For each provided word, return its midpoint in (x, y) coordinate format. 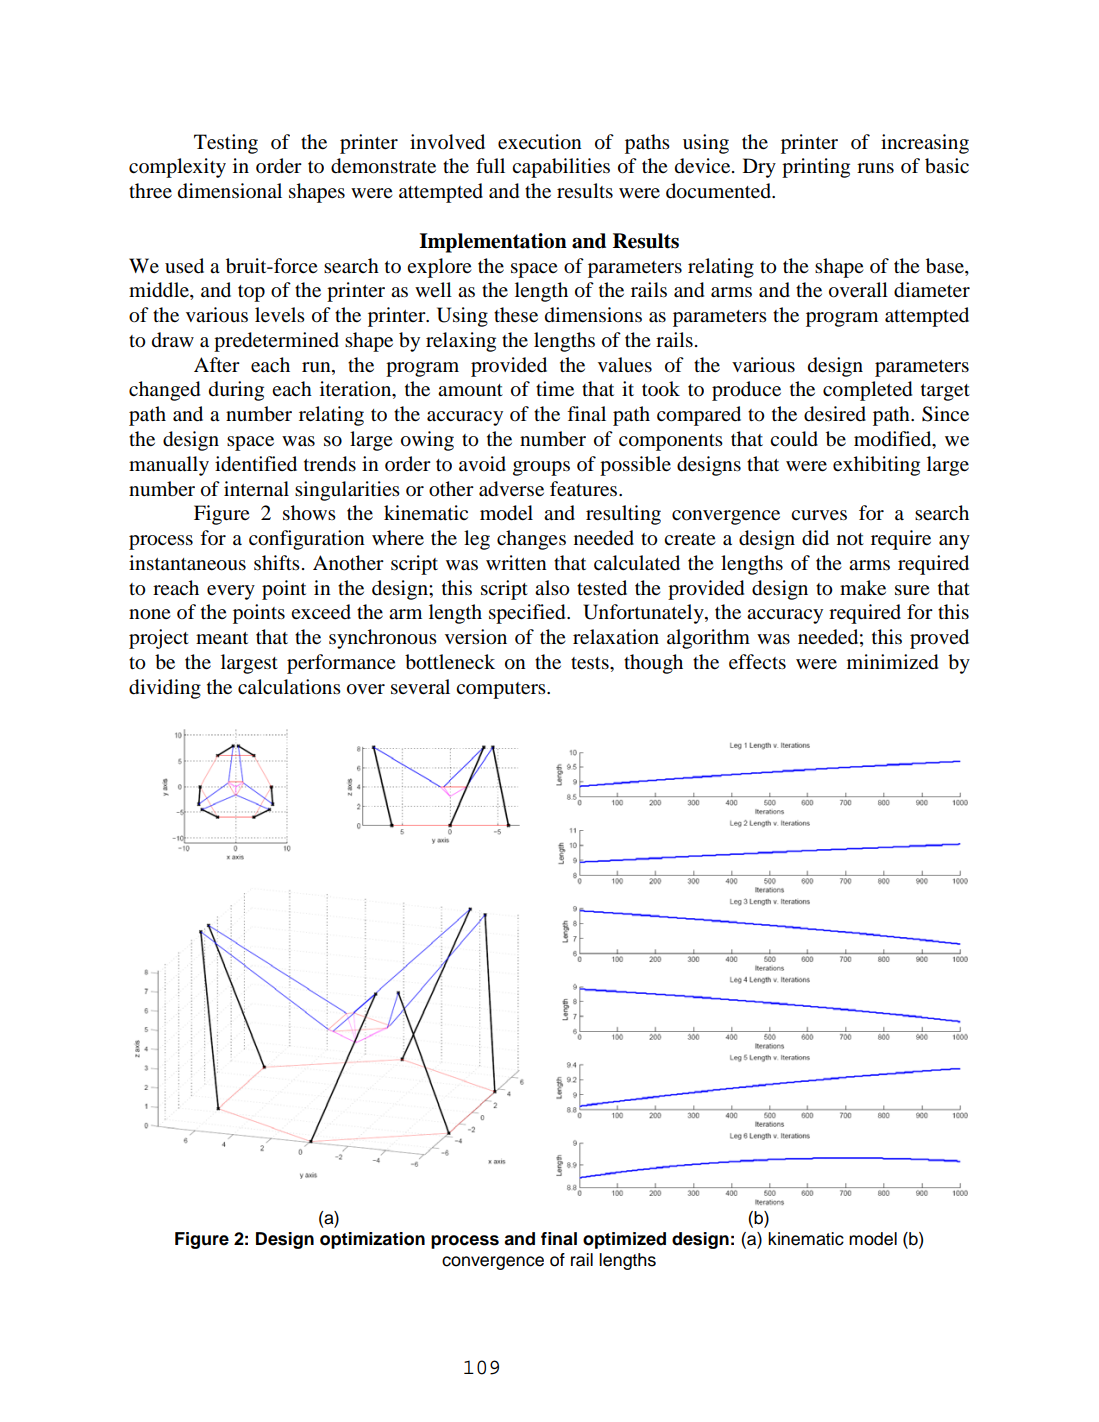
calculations (289, 687)
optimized (624, 1240)
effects (757, 662)
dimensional (230, 191)
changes (531, 540)
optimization (372, 1240)
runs (875, 168)
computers (502, 690)
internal (256, 488)
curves (819, 515)
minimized (892, 662)
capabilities (561, 168)
